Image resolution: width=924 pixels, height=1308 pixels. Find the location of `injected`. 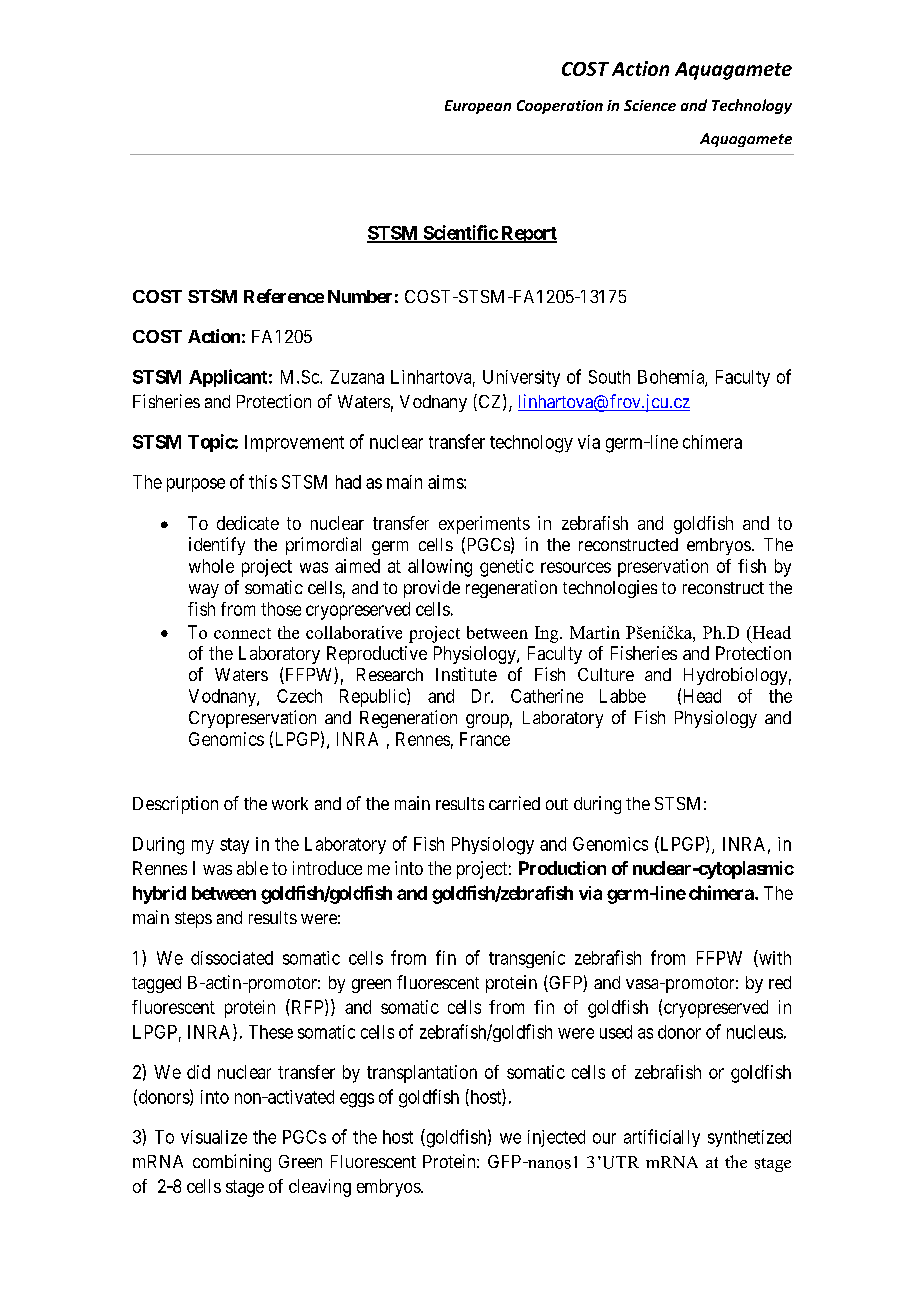

injected is located at coordinates (556, 1138).
